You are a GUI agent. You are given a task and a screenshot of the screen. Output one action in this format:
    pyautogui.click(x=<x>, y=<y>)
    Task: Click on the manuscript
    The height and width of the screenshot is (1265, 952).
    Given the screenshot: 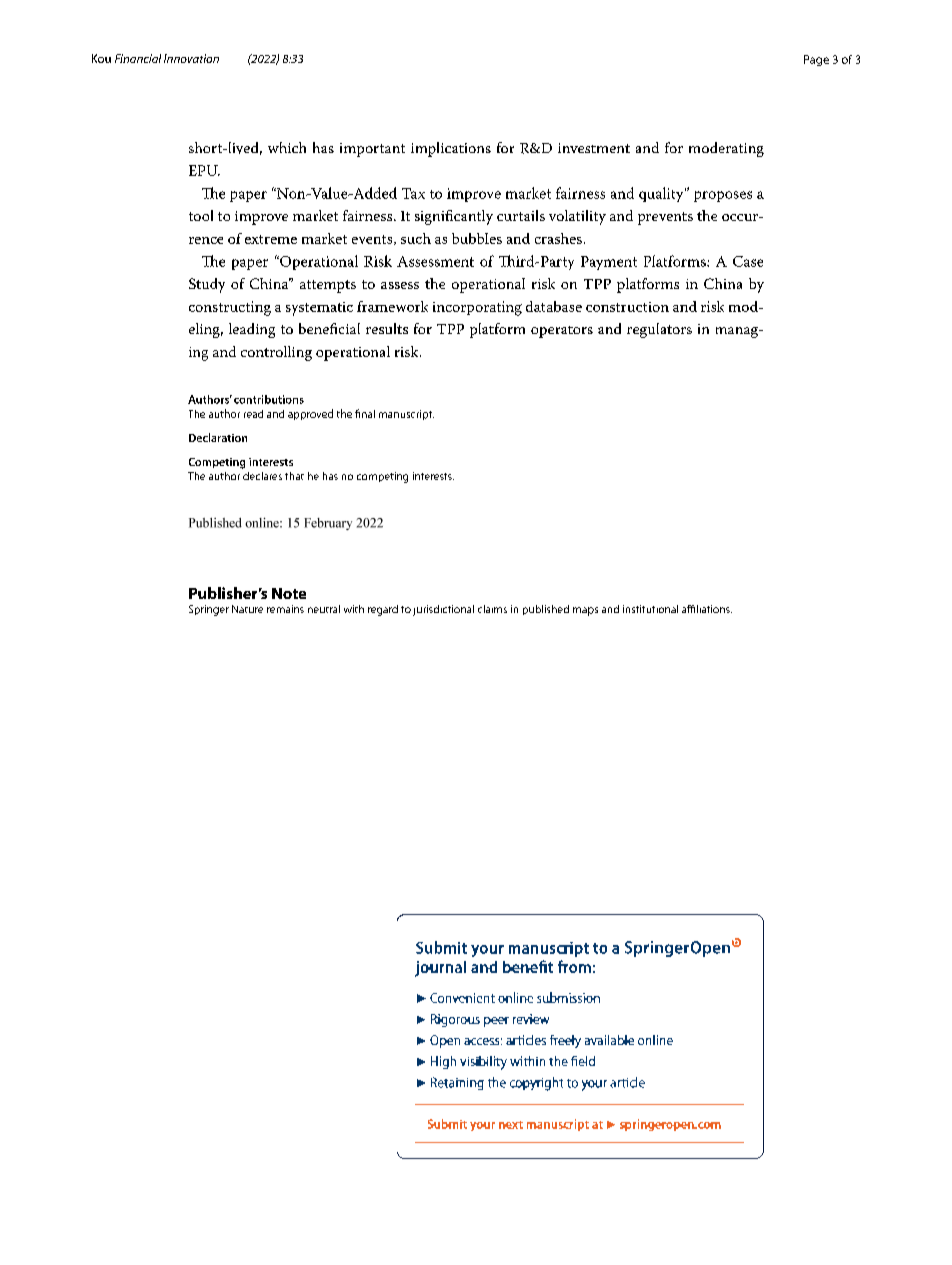 What is the action you would take?
    pyautogui.click(x=406, y=415)
